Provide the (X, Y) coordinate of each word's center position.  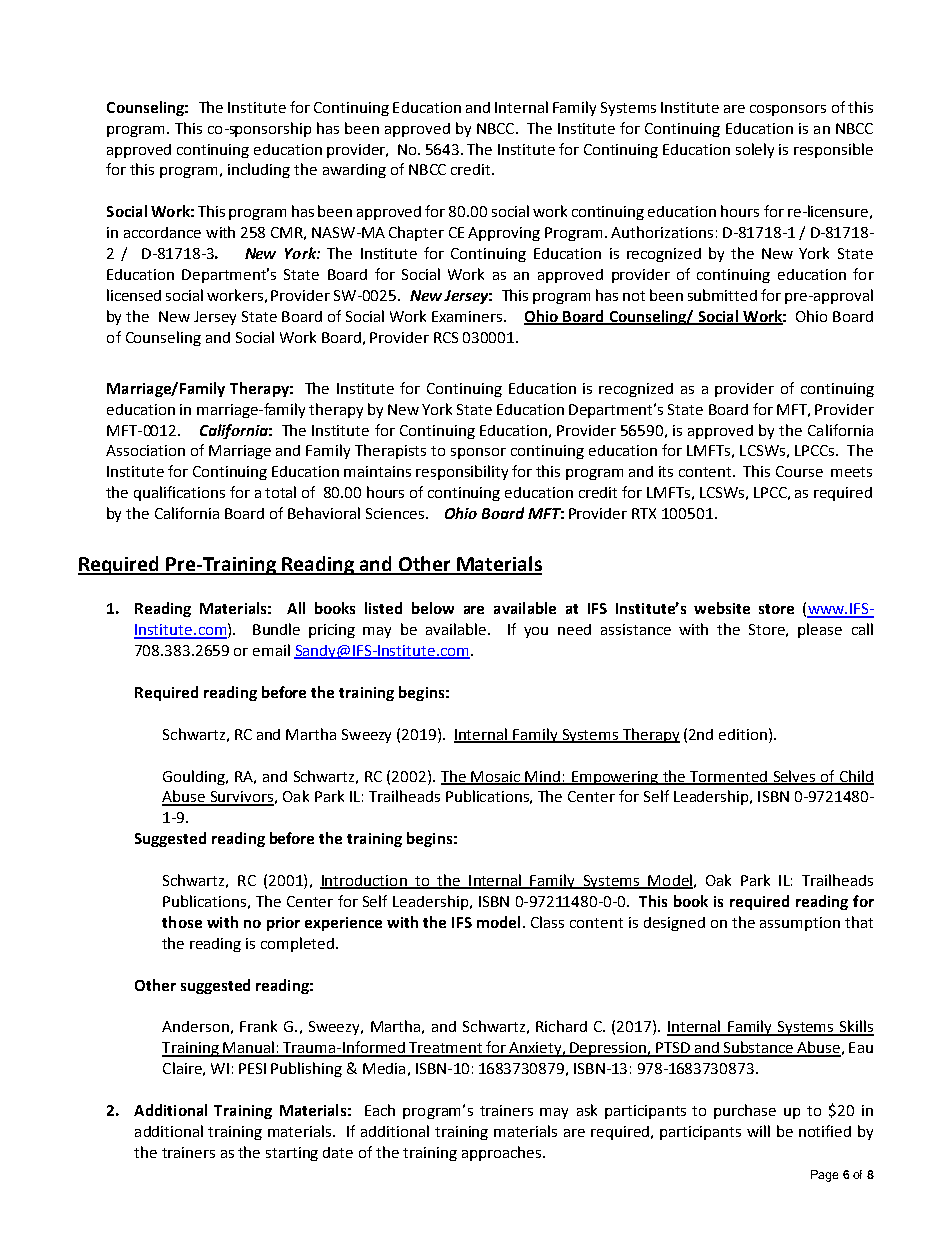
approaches (501, 1153)
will (758, 1131)
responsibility (462, 472)
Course (799, 471)
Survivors (241, 798)
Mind (543, 777)
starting (292, 1154)
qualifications (179, 493)
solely (755, 150)
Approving (504, 234)
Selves (794, 777)
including (259, 170)
